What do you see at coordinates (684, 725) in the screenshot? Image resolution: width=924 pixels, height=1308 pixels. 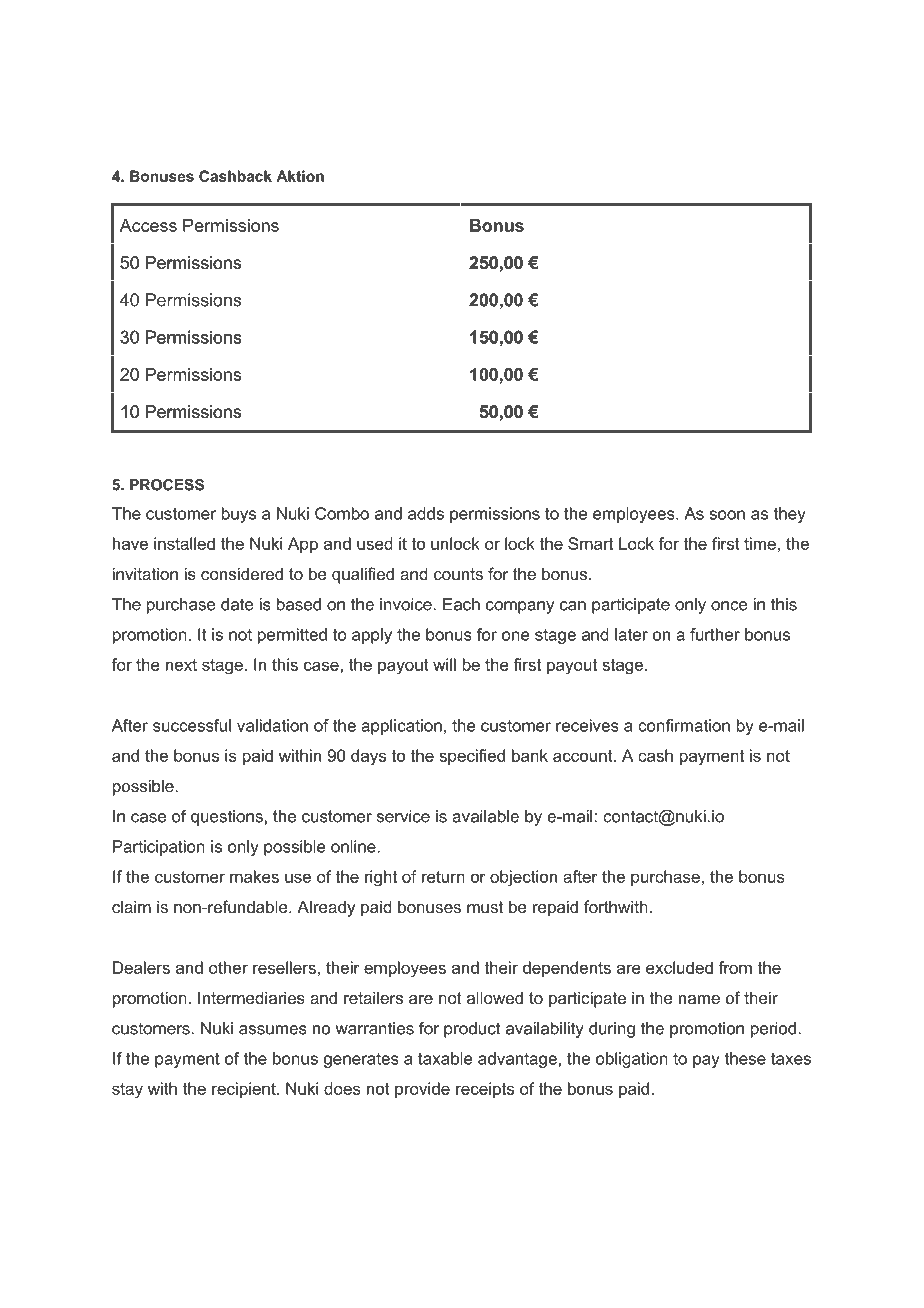 I see `confirmation` at bounding box center [684, 725].
